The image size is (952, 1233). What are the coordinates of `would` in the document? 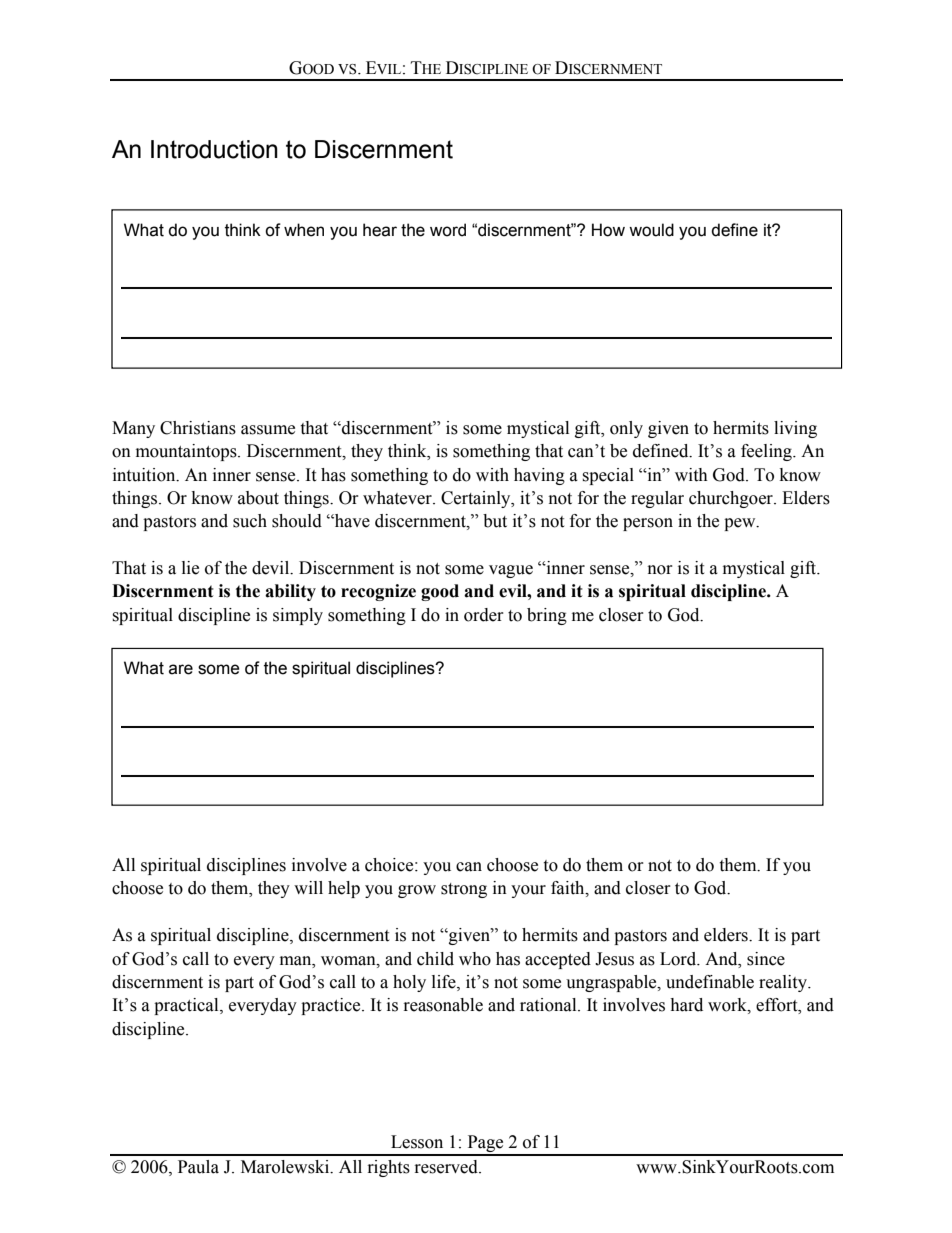 It's located at (651, 230).
